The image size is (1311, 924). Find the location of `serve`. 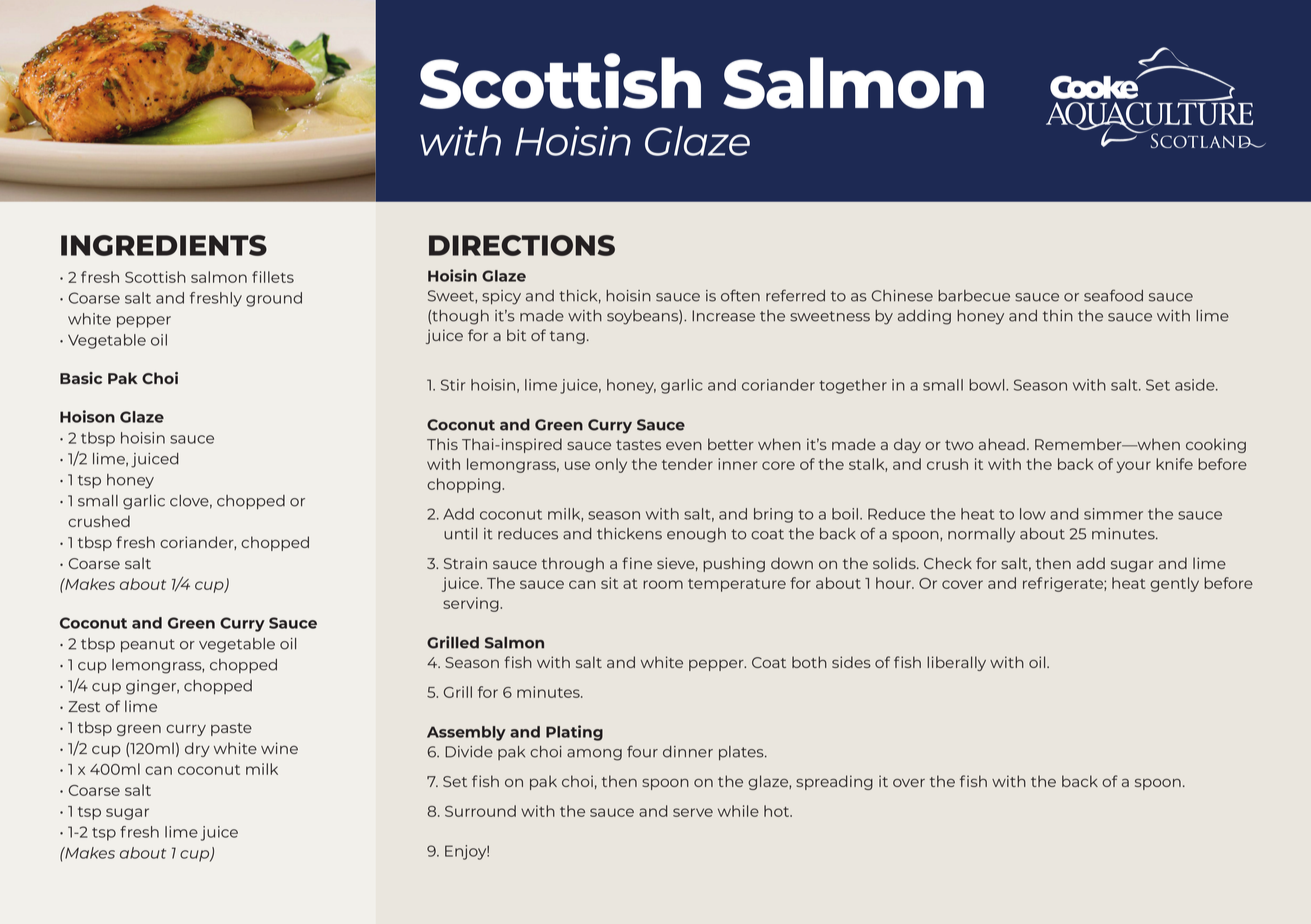

serve is located at coordinates (693, 812).
